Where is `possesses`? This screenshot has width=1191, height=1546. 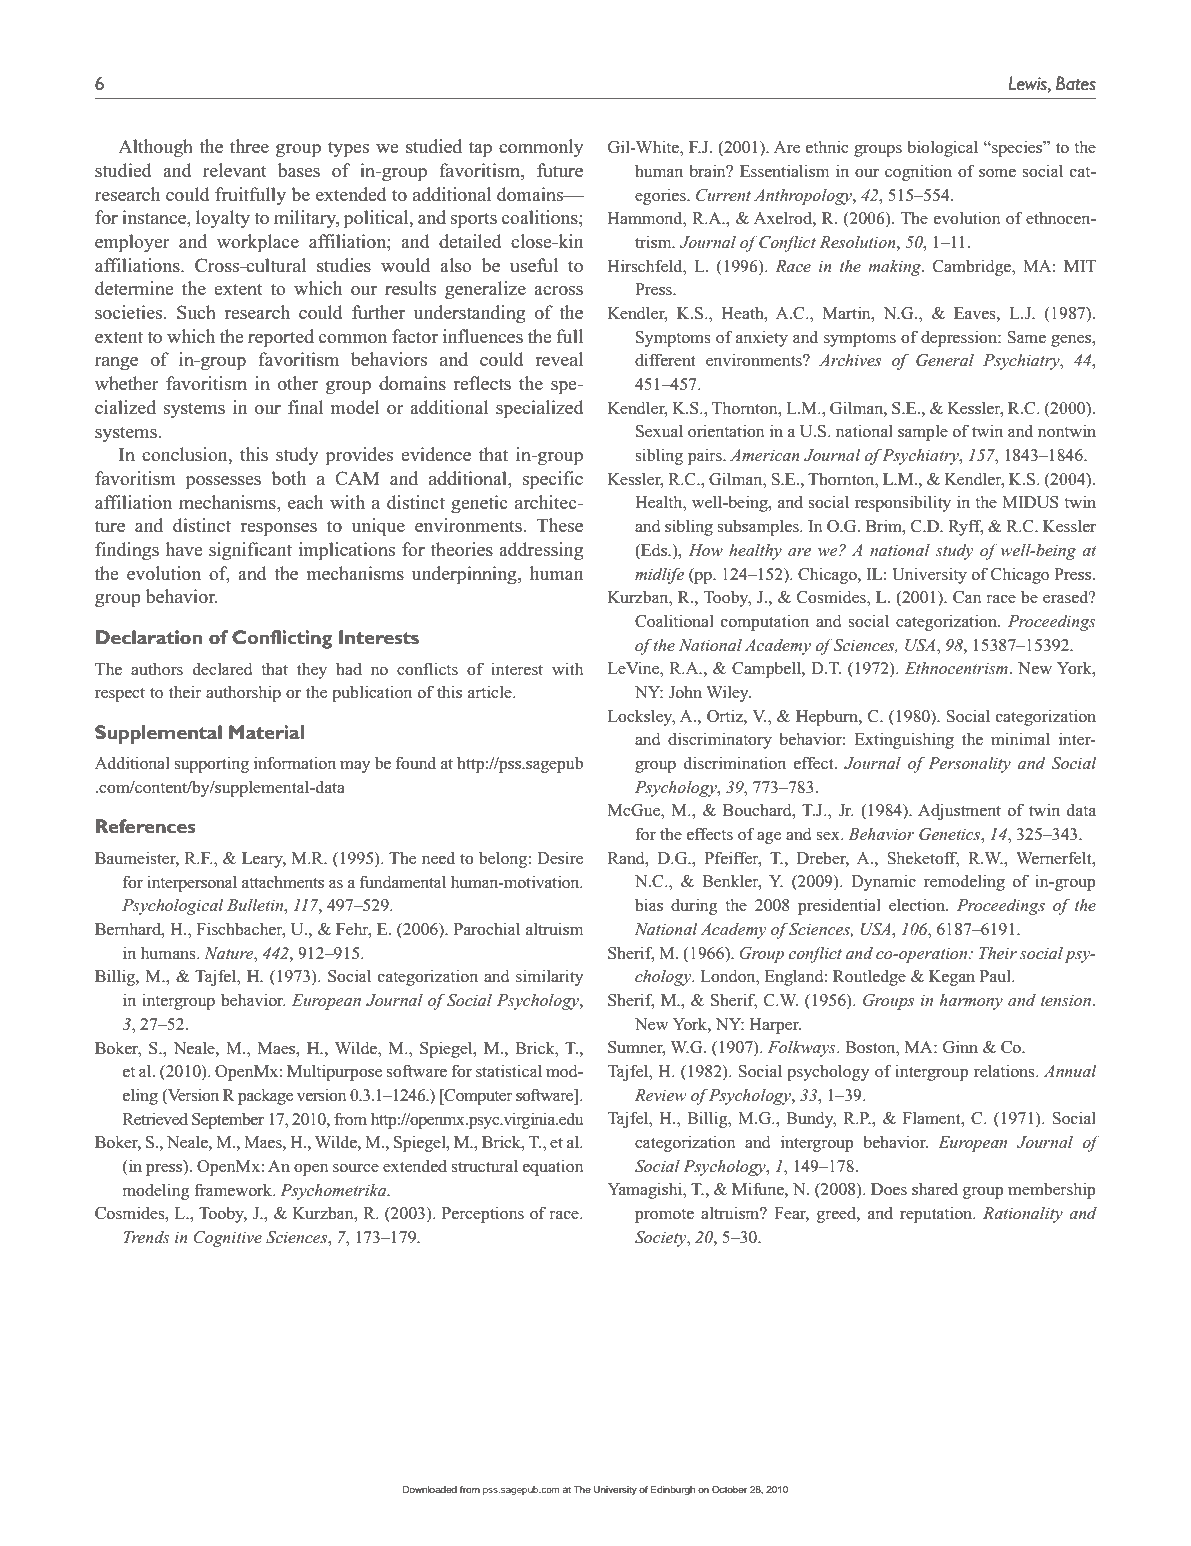 possesses is located at coordinates (223, 483).
